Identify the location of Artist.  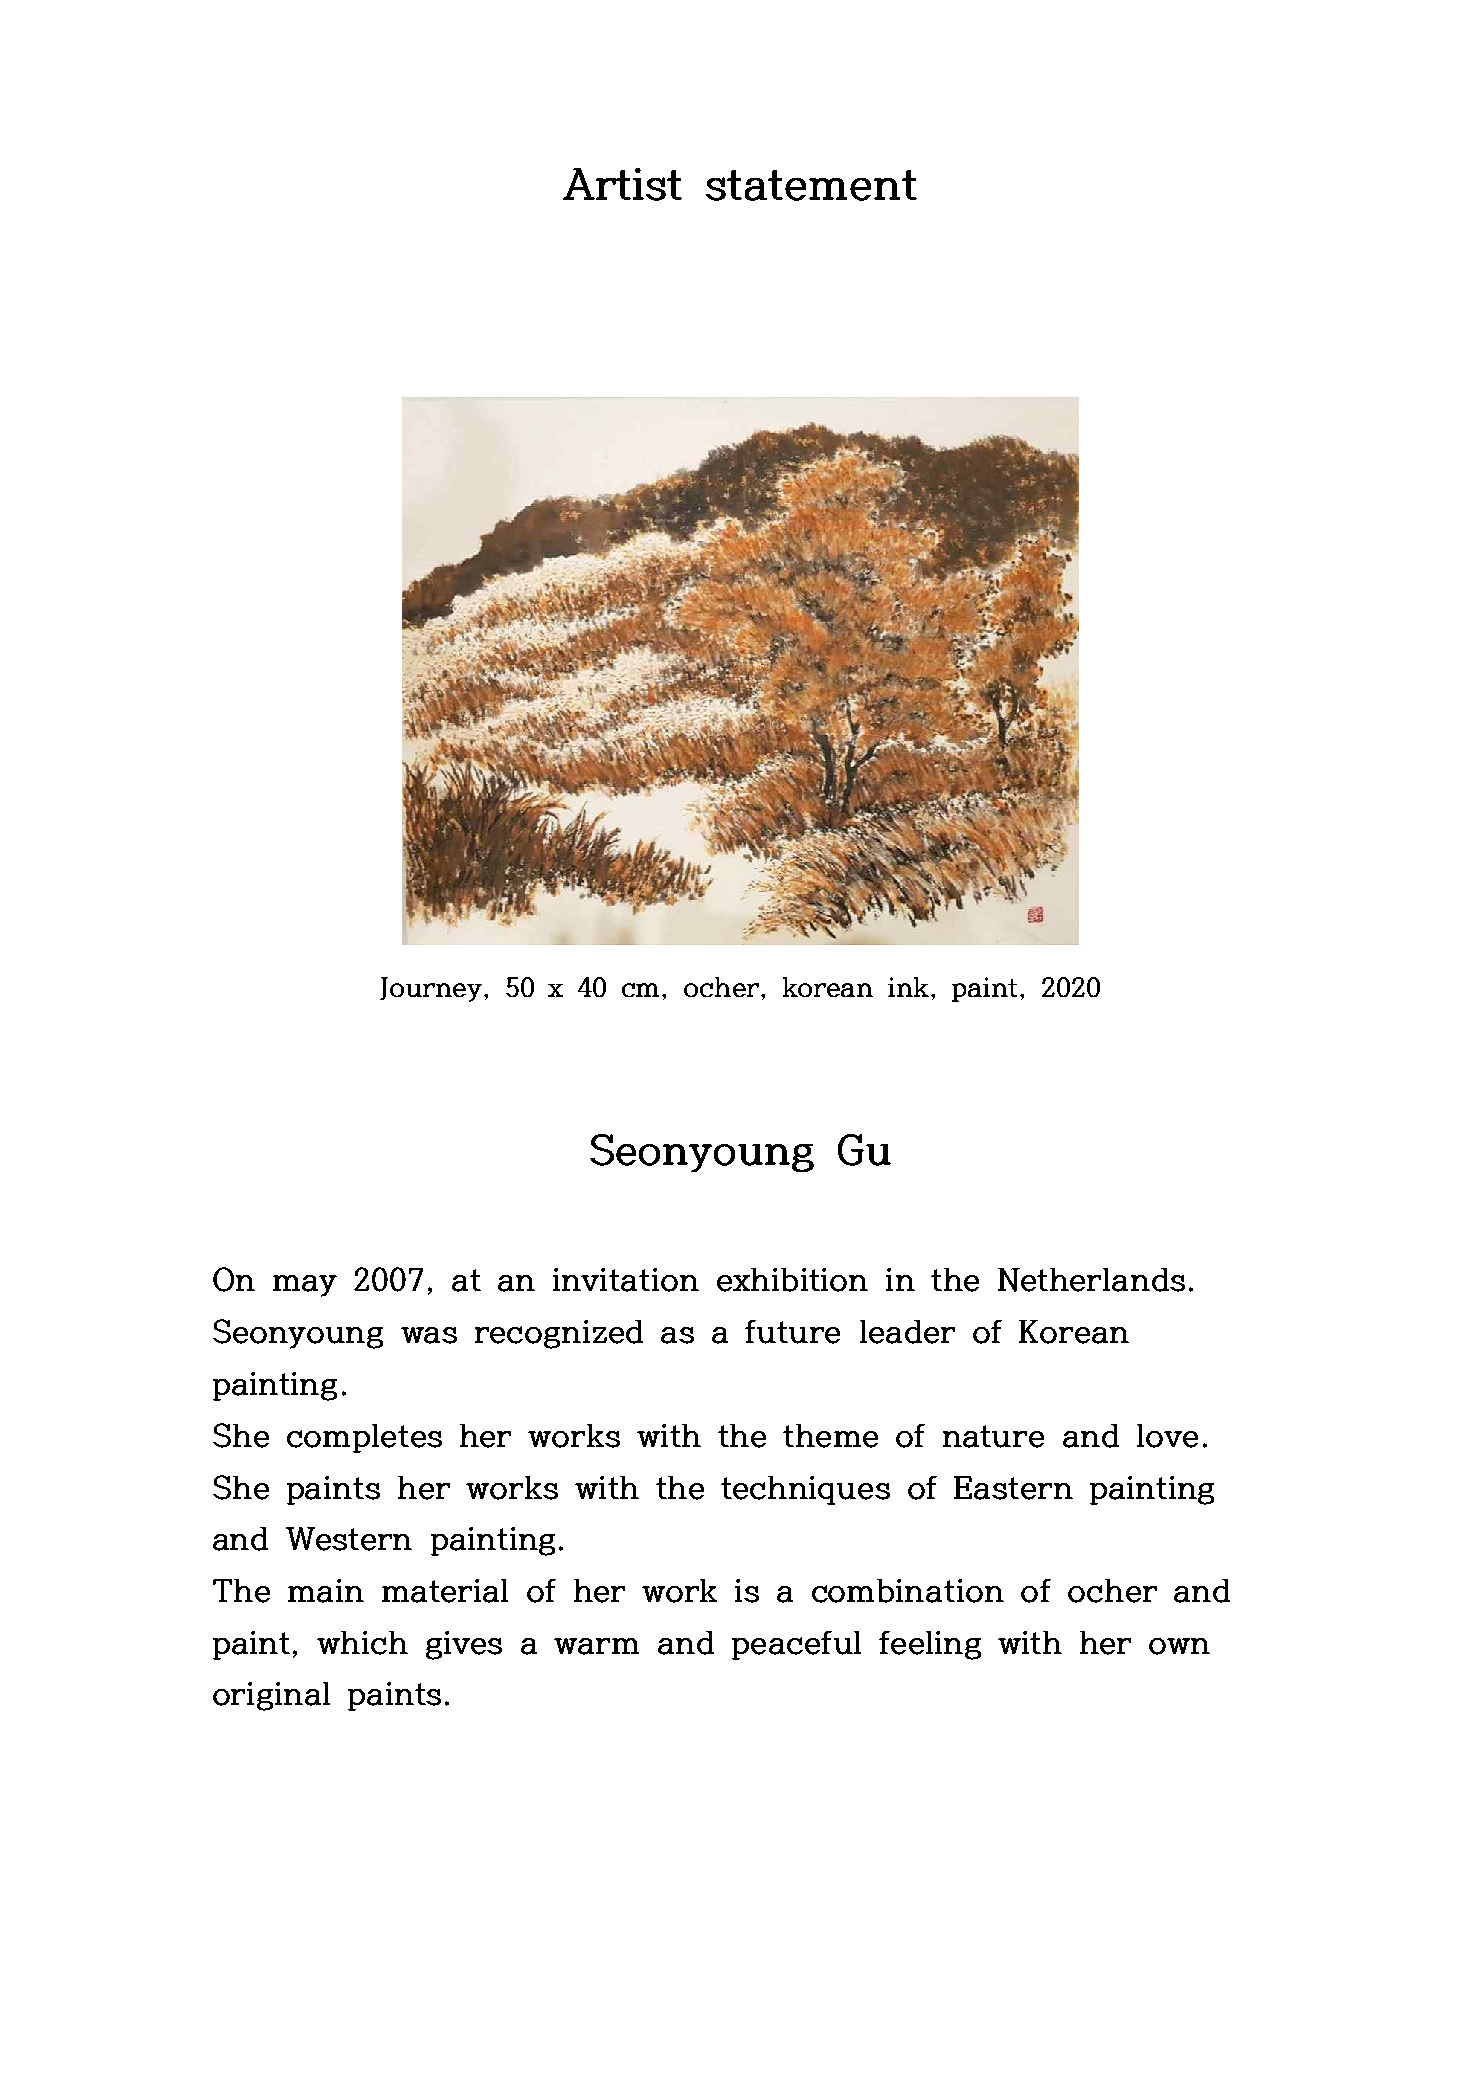
(622, 184).
